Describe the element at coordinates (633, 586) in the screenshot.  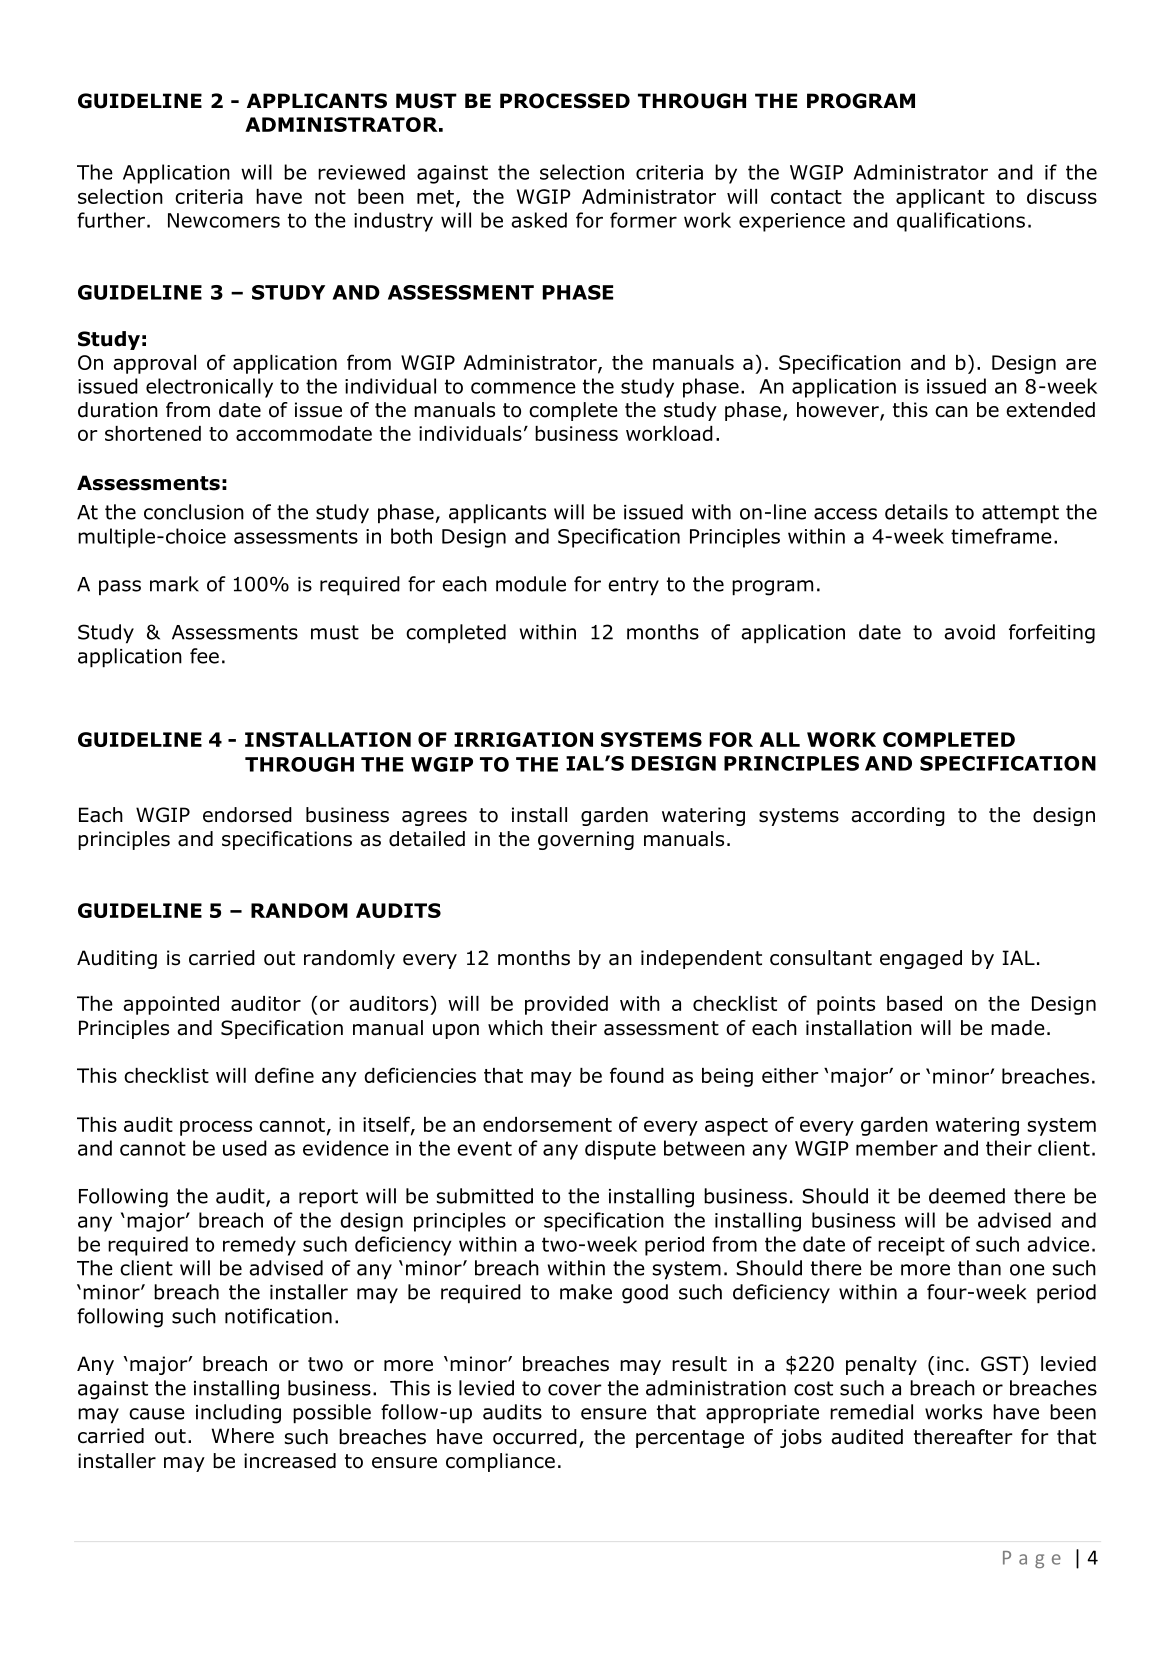
I see `entry` at that location.
